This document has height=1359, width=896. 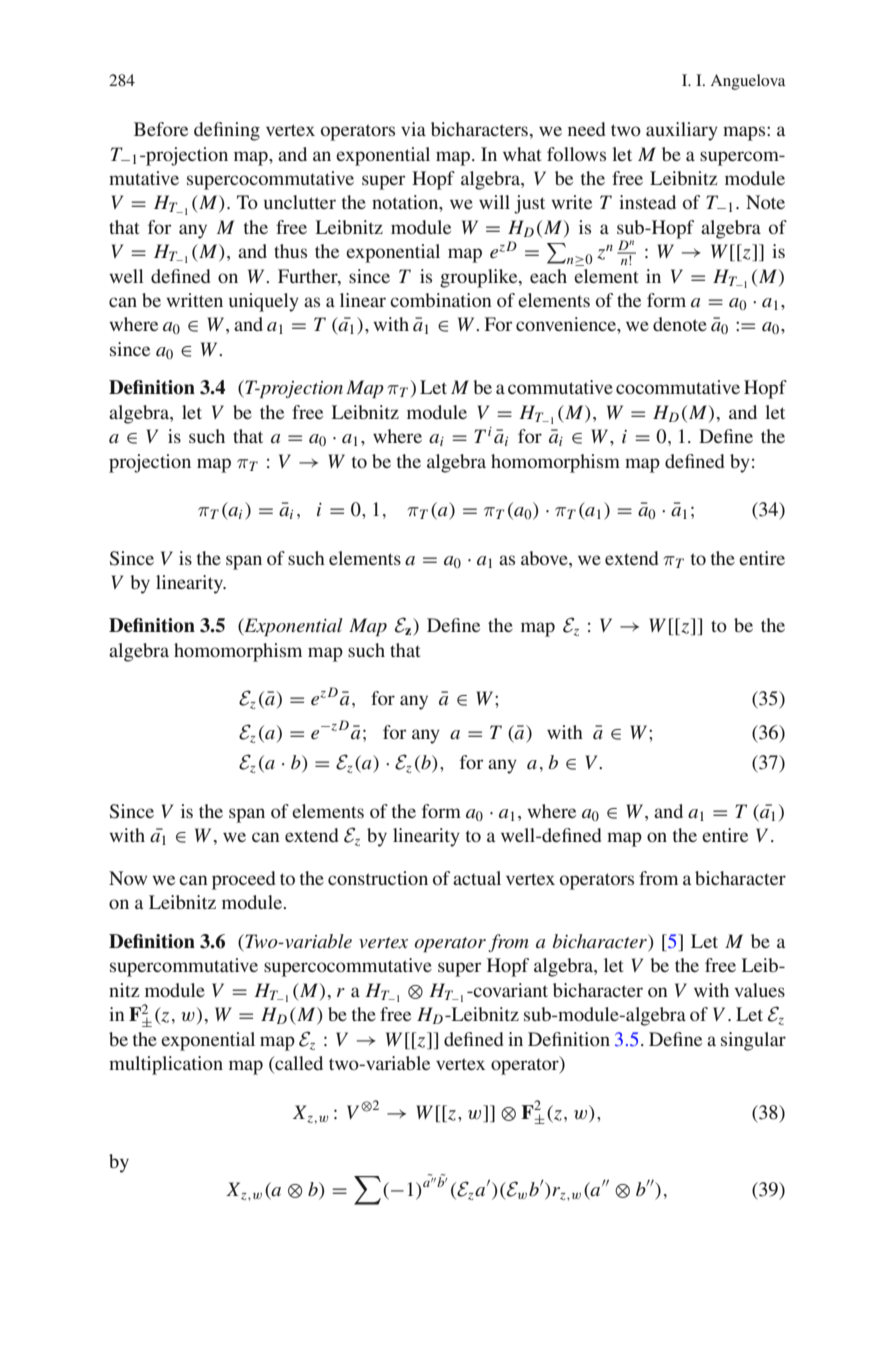 I want to click on auxiliary, so click(x=682, y=131).
